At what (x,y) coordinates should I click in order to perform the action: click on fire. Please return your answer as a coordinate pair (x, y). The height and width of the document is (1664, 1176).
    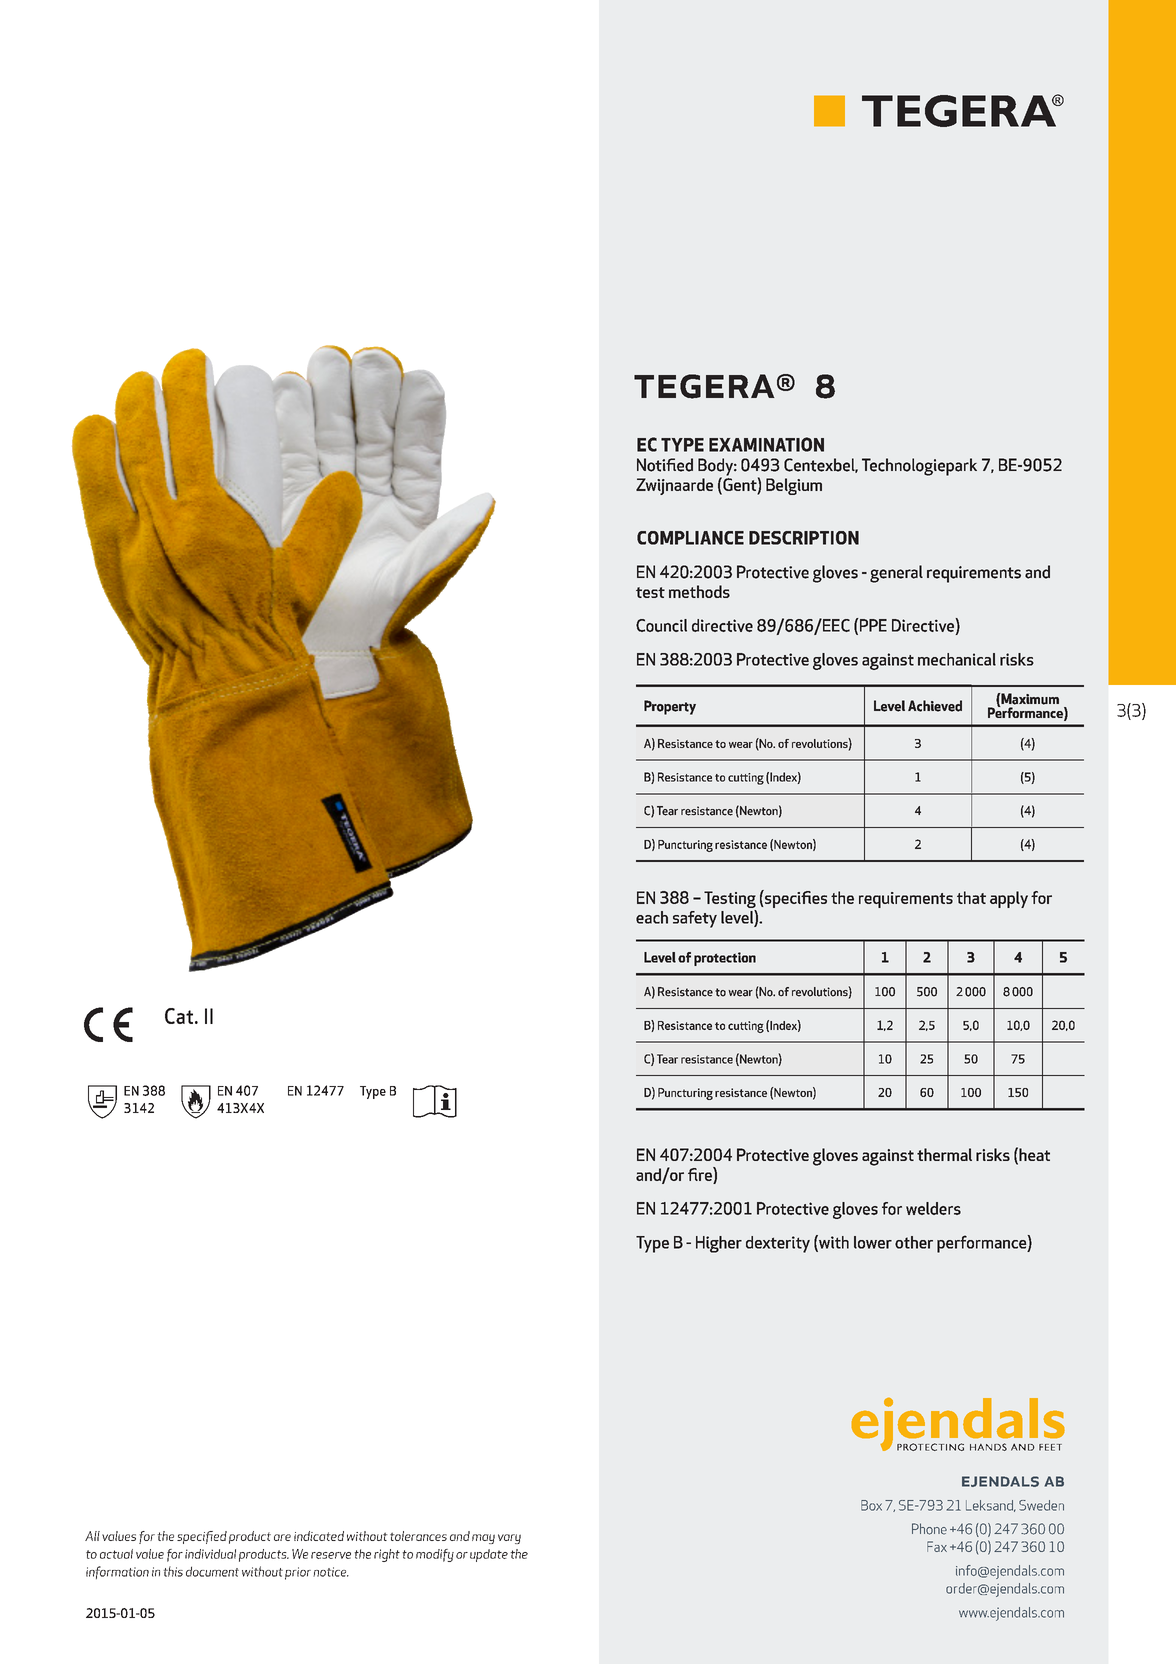
    Looking at the image, I should click on (701, 1174).
